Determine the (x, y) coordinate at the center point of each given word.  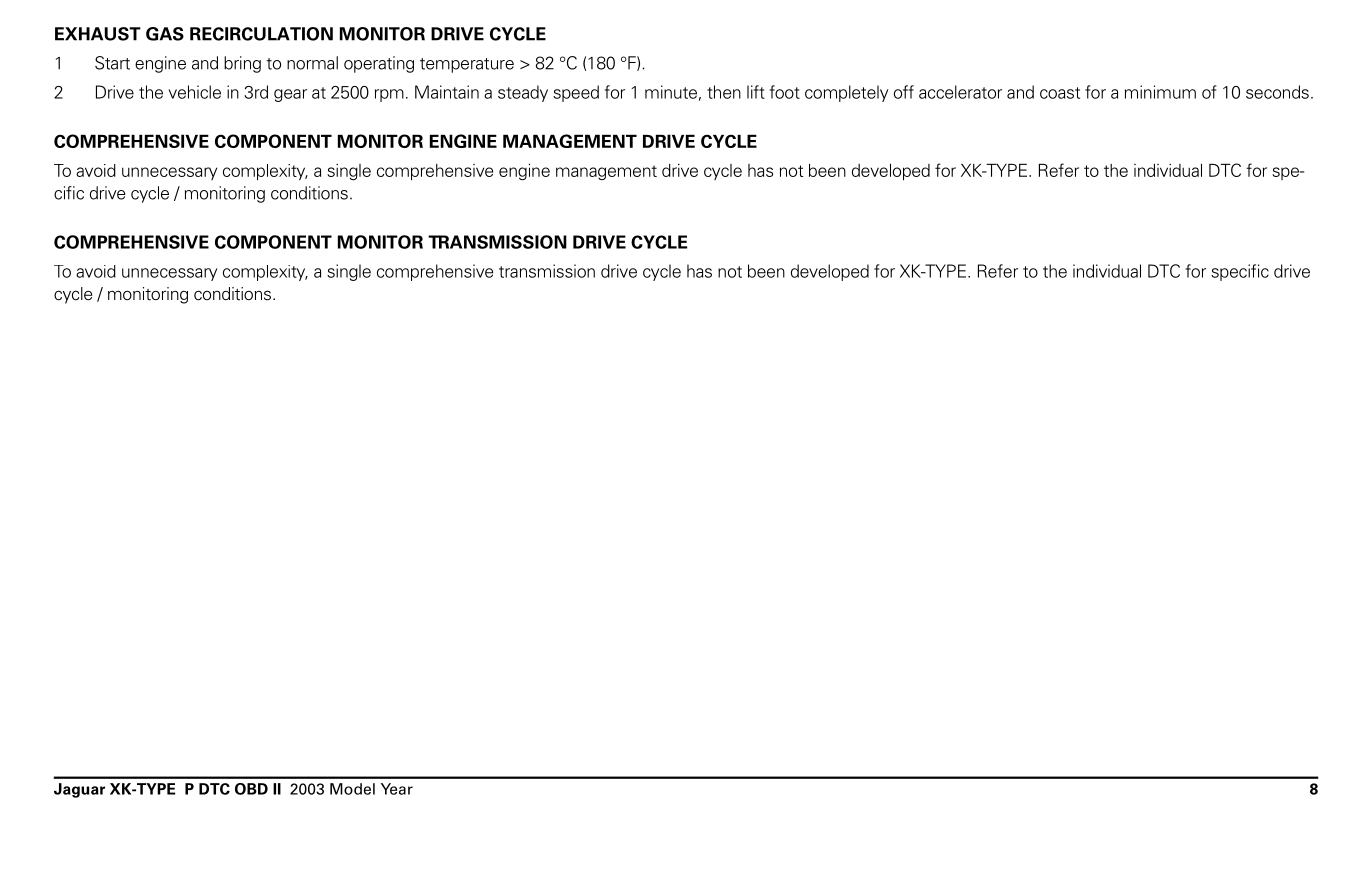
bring (242, 64)
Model (352, 789)
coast (1060, 93)
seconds (1277, 92)
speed (576, 93)
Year (397, 789)
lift (756, 92)
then (724, 92)
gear (290, 95)
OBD (251, 789)
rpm (389, 95)
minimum (1160, 92)
